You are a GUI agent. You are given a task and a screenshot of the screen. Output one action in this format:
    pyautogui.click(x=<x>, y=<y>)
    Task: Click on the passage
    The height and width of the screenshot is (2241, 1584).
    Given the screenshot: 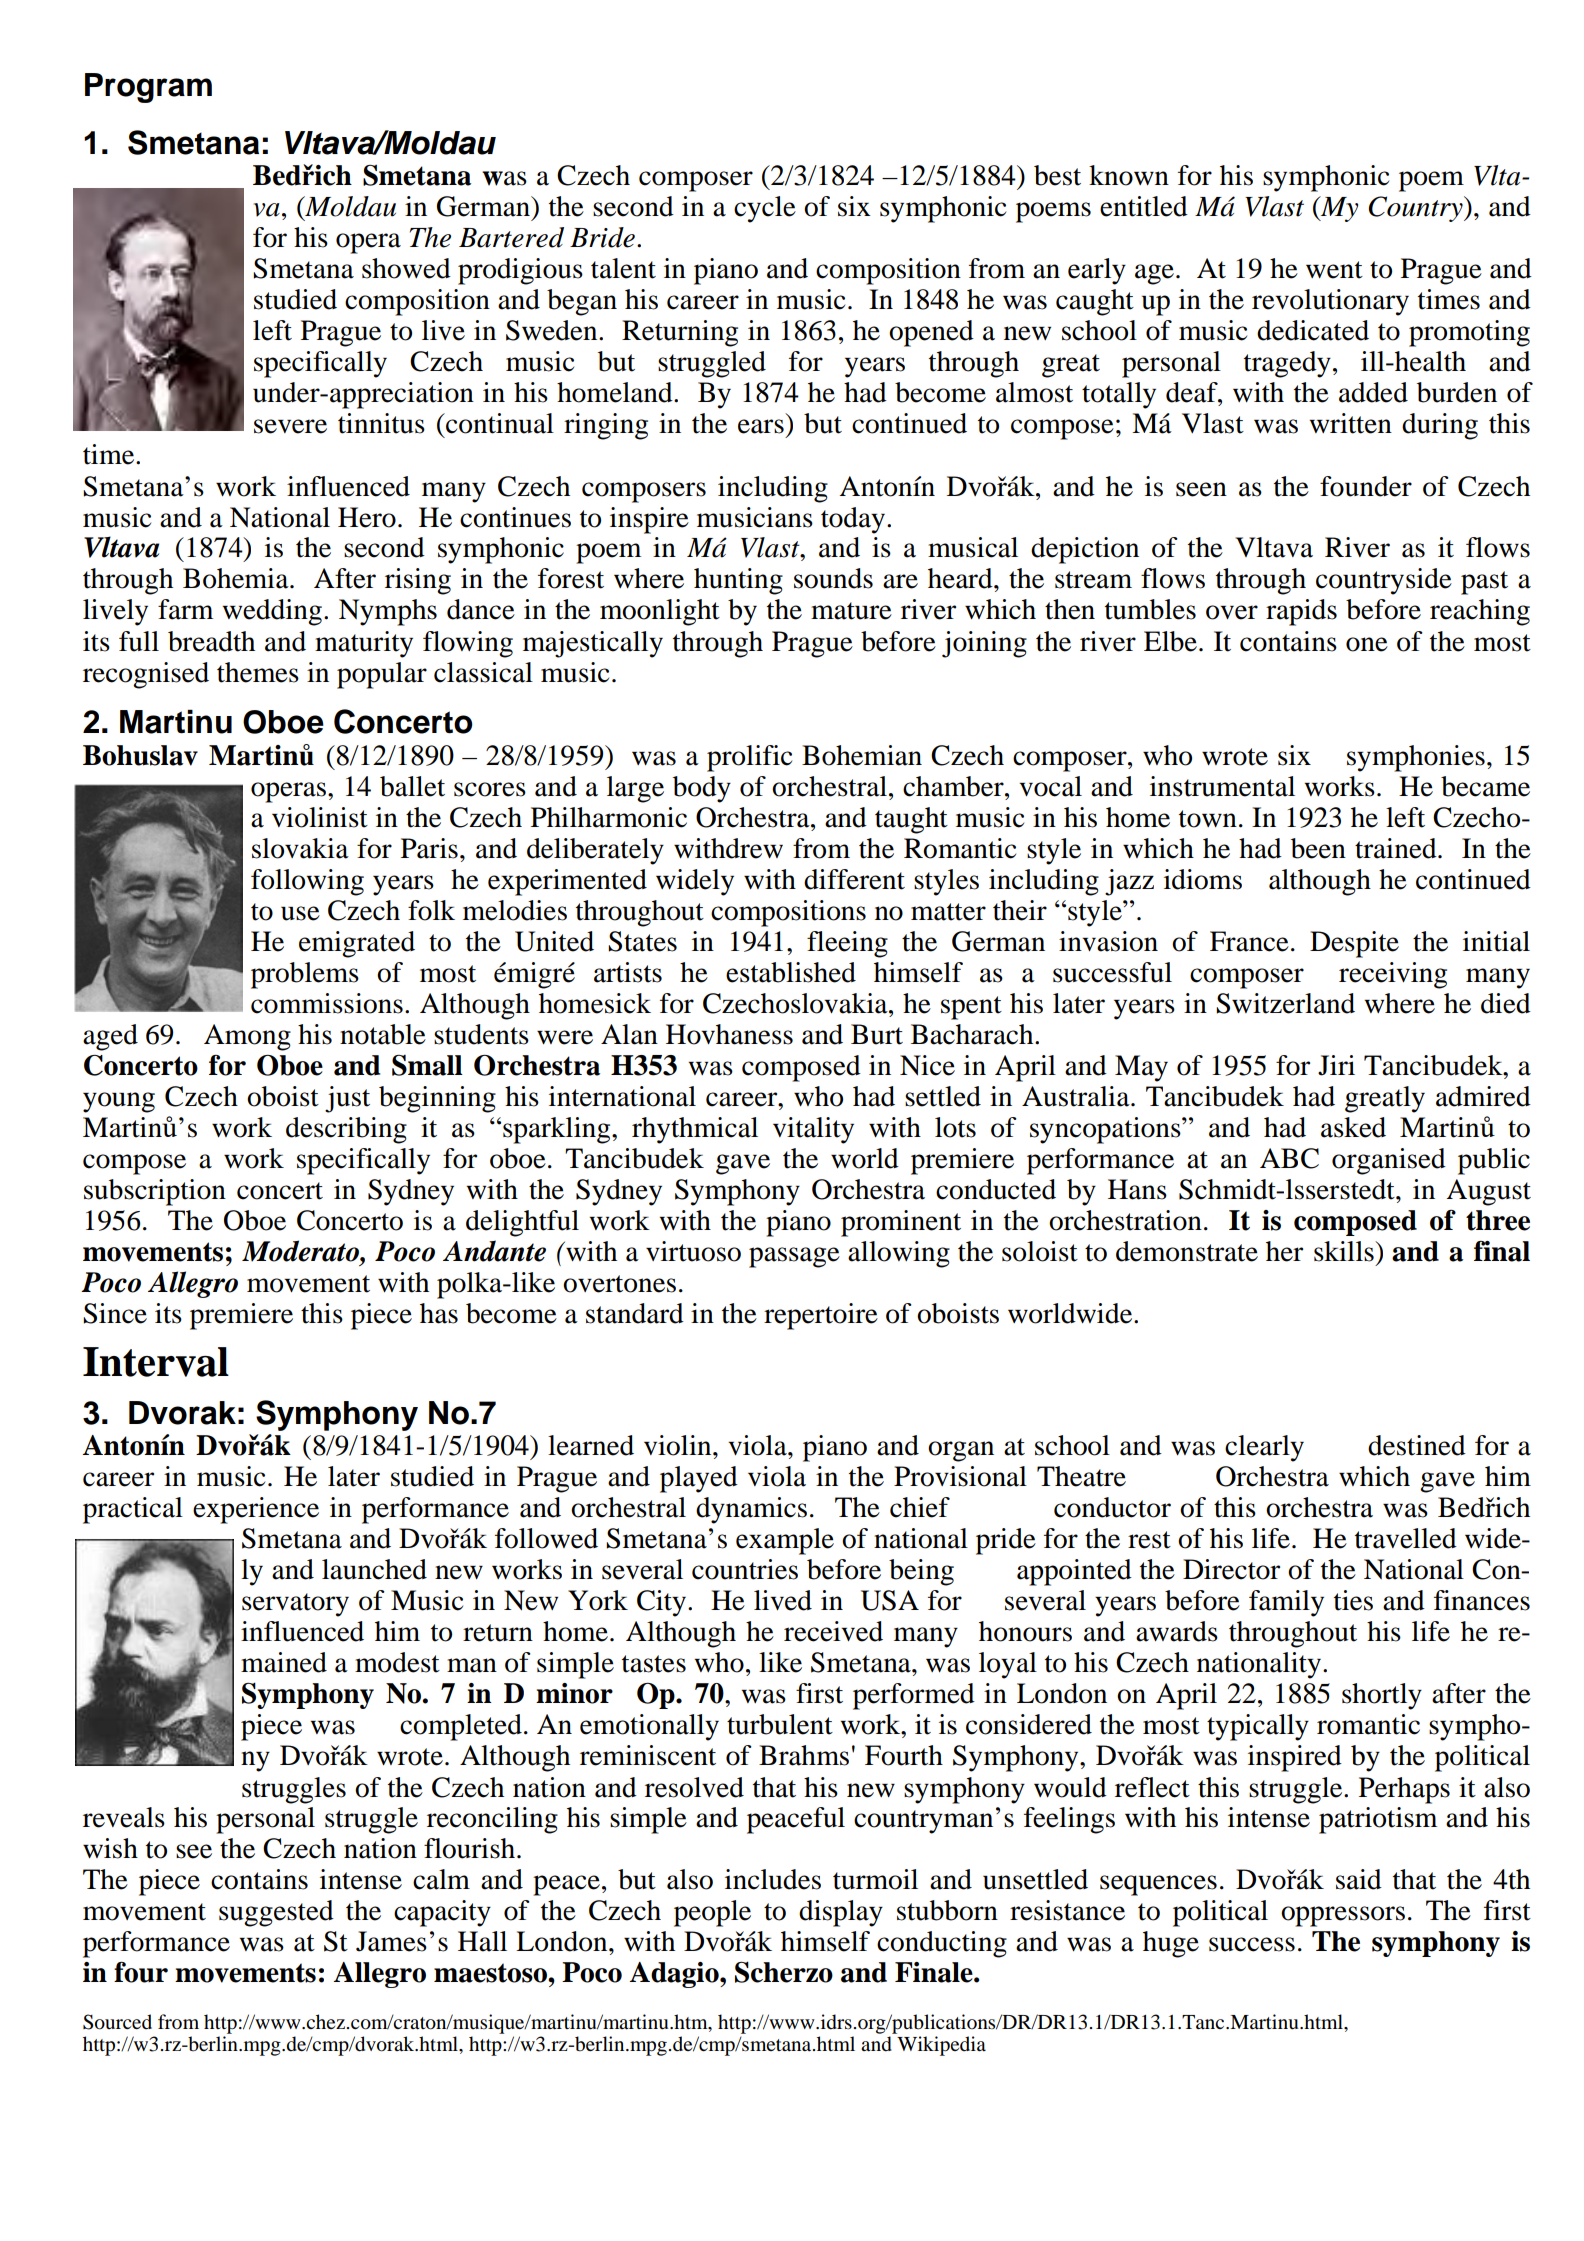 What is the action you would take?
    pyautogui.click(x=794, y=1257)
